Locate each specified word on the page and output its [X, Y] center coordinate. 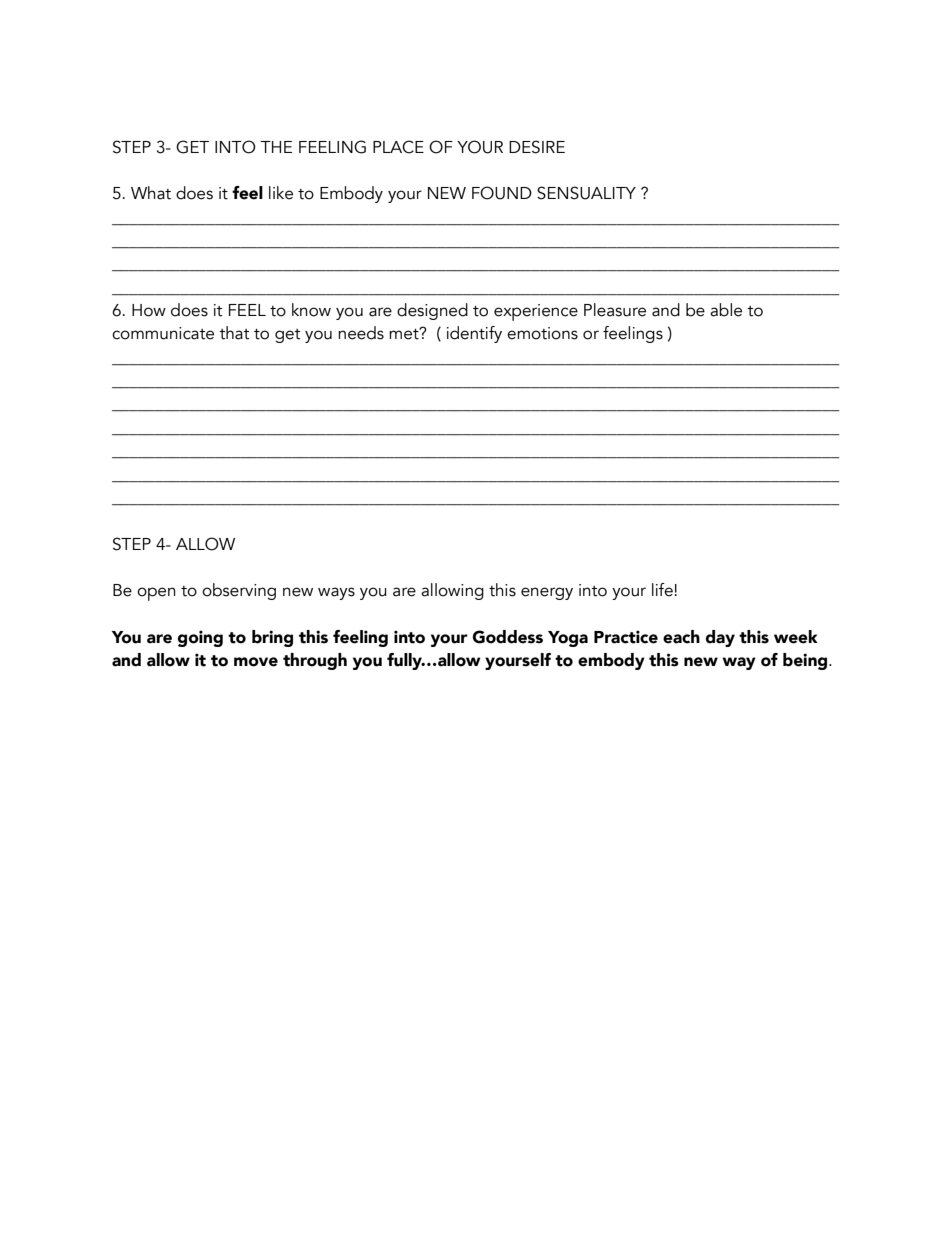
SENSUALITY [586, 193]
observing [239, 591]
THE [276, 147]
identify [474, 334]
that [234, 333]
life [662, 590]
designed [432, 311]
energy [547, 593]
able [726, 310]
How [149, 310]
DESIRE [537, 147]
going [200, 638]
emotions [542, 333]
